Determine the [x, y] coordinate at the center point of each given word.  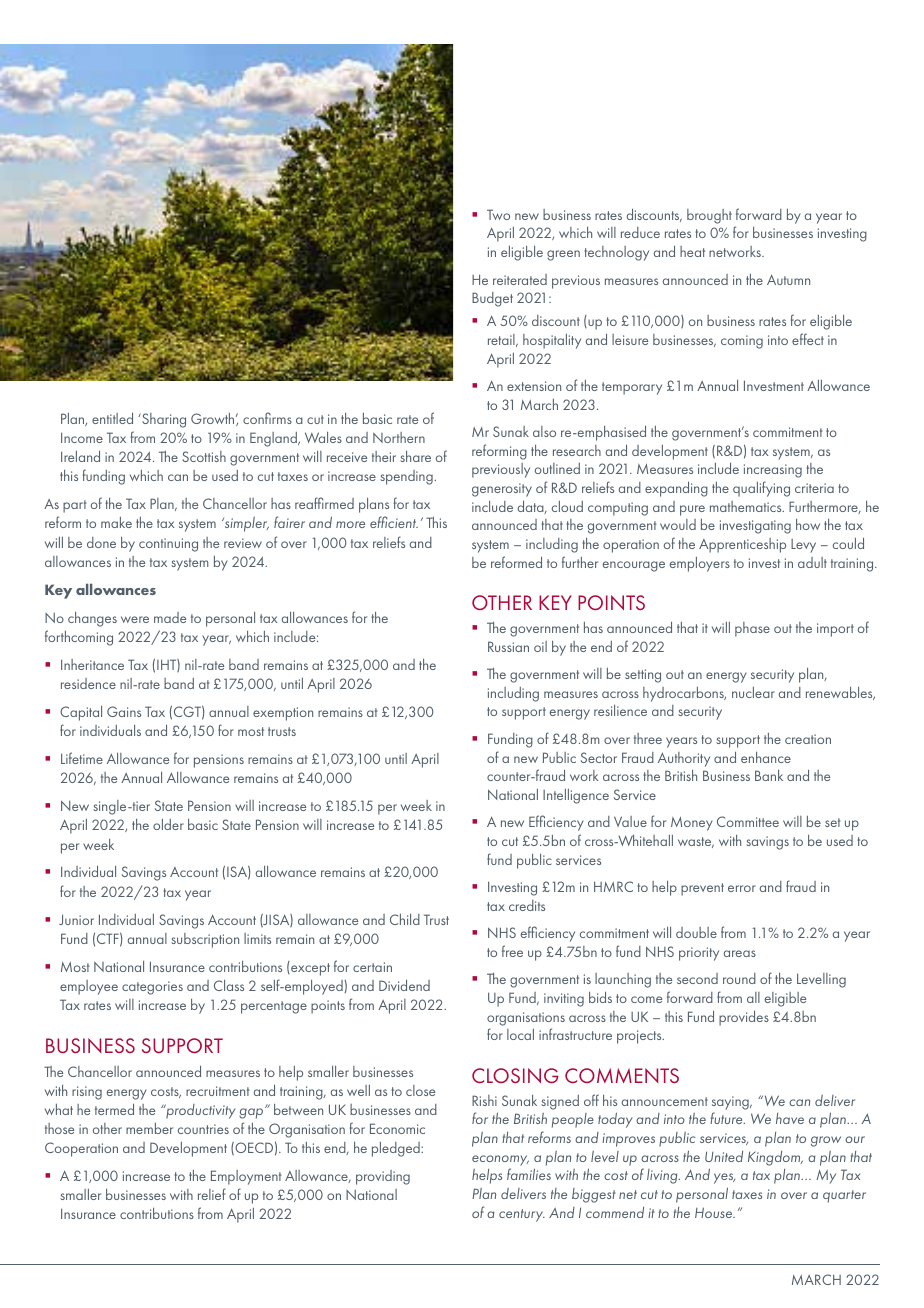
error [742, 888]
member [149, 1128]
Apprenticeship [742, 545]
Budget [492, 299]
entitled [112, 418]
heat [692, 251]
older [168, 824]
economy [500, 1160]
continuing [168, 545]
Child [405, 919]
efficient [394, 522]
